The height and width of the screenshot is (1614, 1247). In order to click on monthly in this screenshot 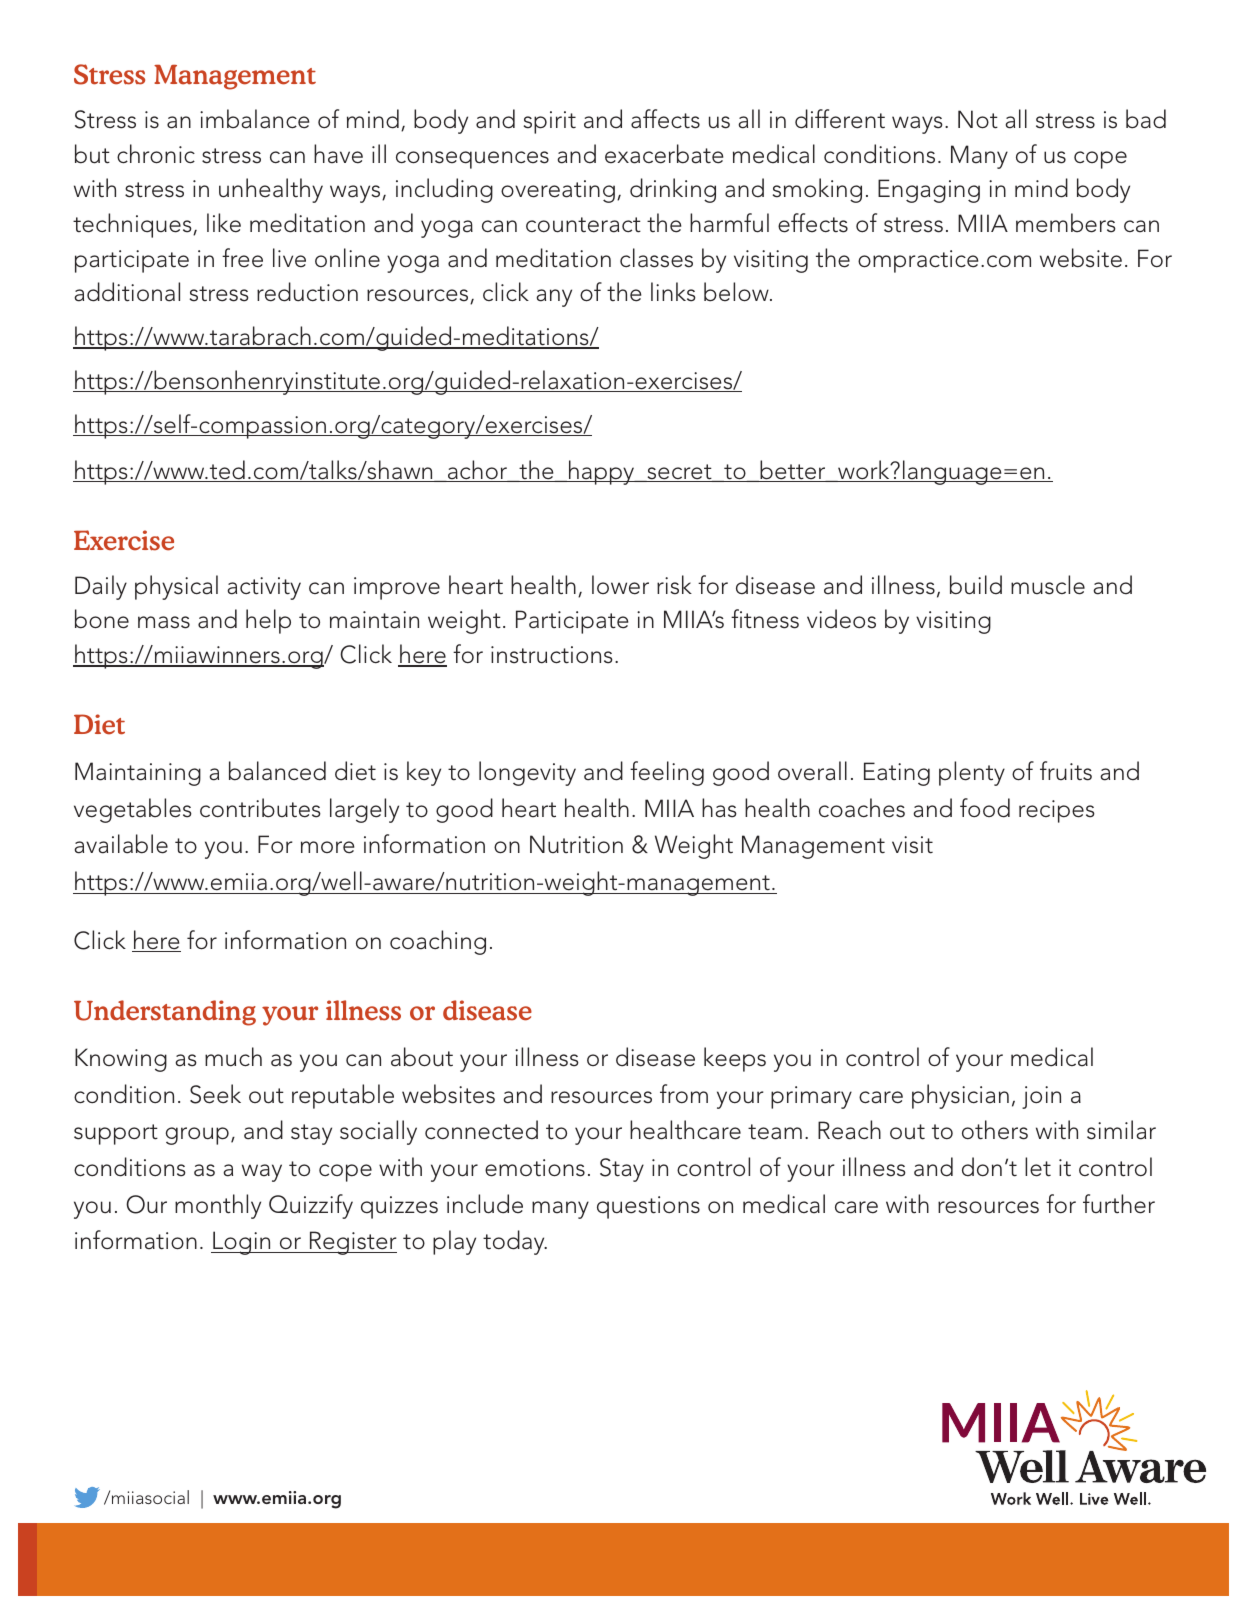, I will do `click(218, 1206)`.
